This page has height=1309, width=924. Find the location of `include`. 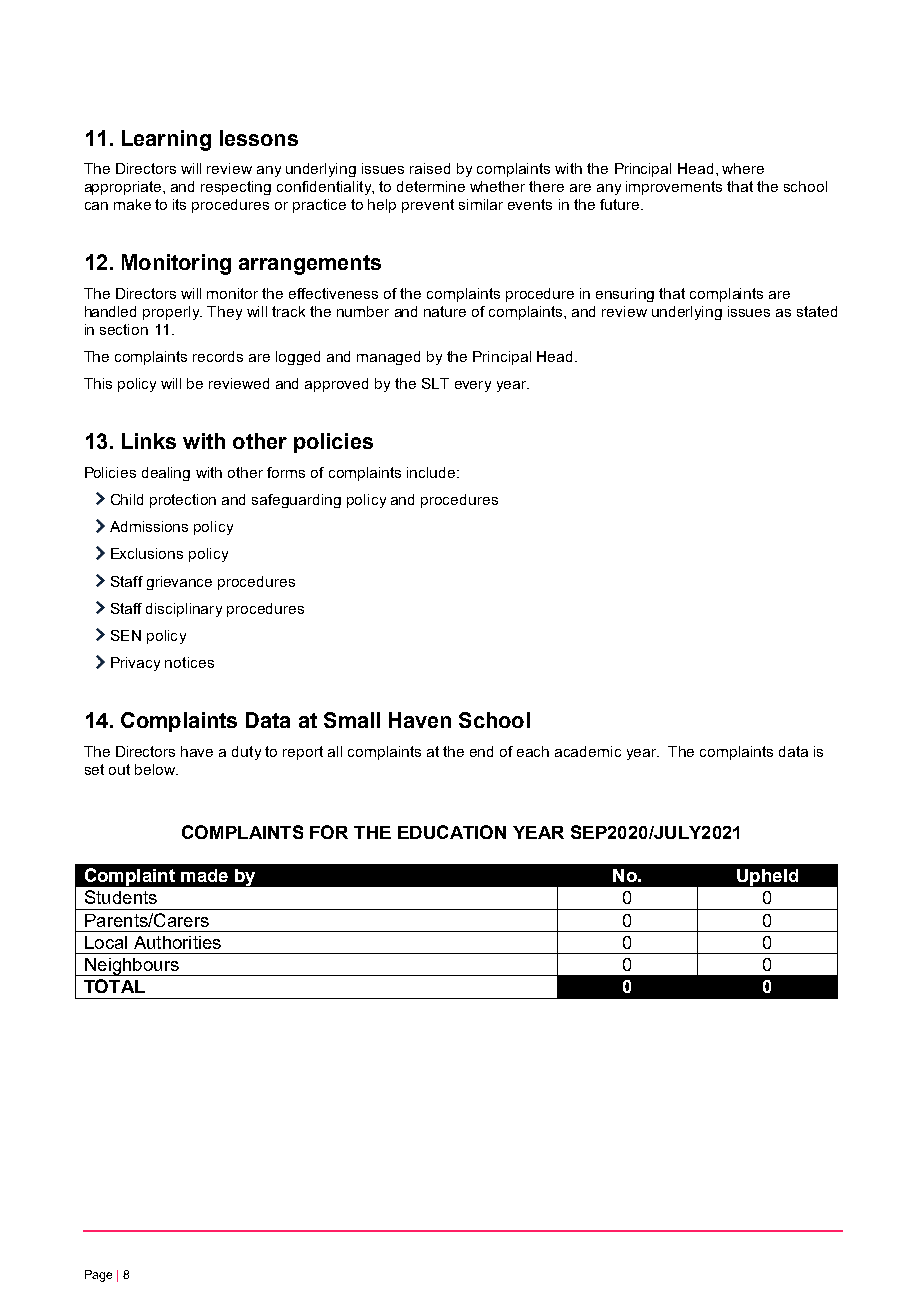

include is located at coordinates (431, 472).
